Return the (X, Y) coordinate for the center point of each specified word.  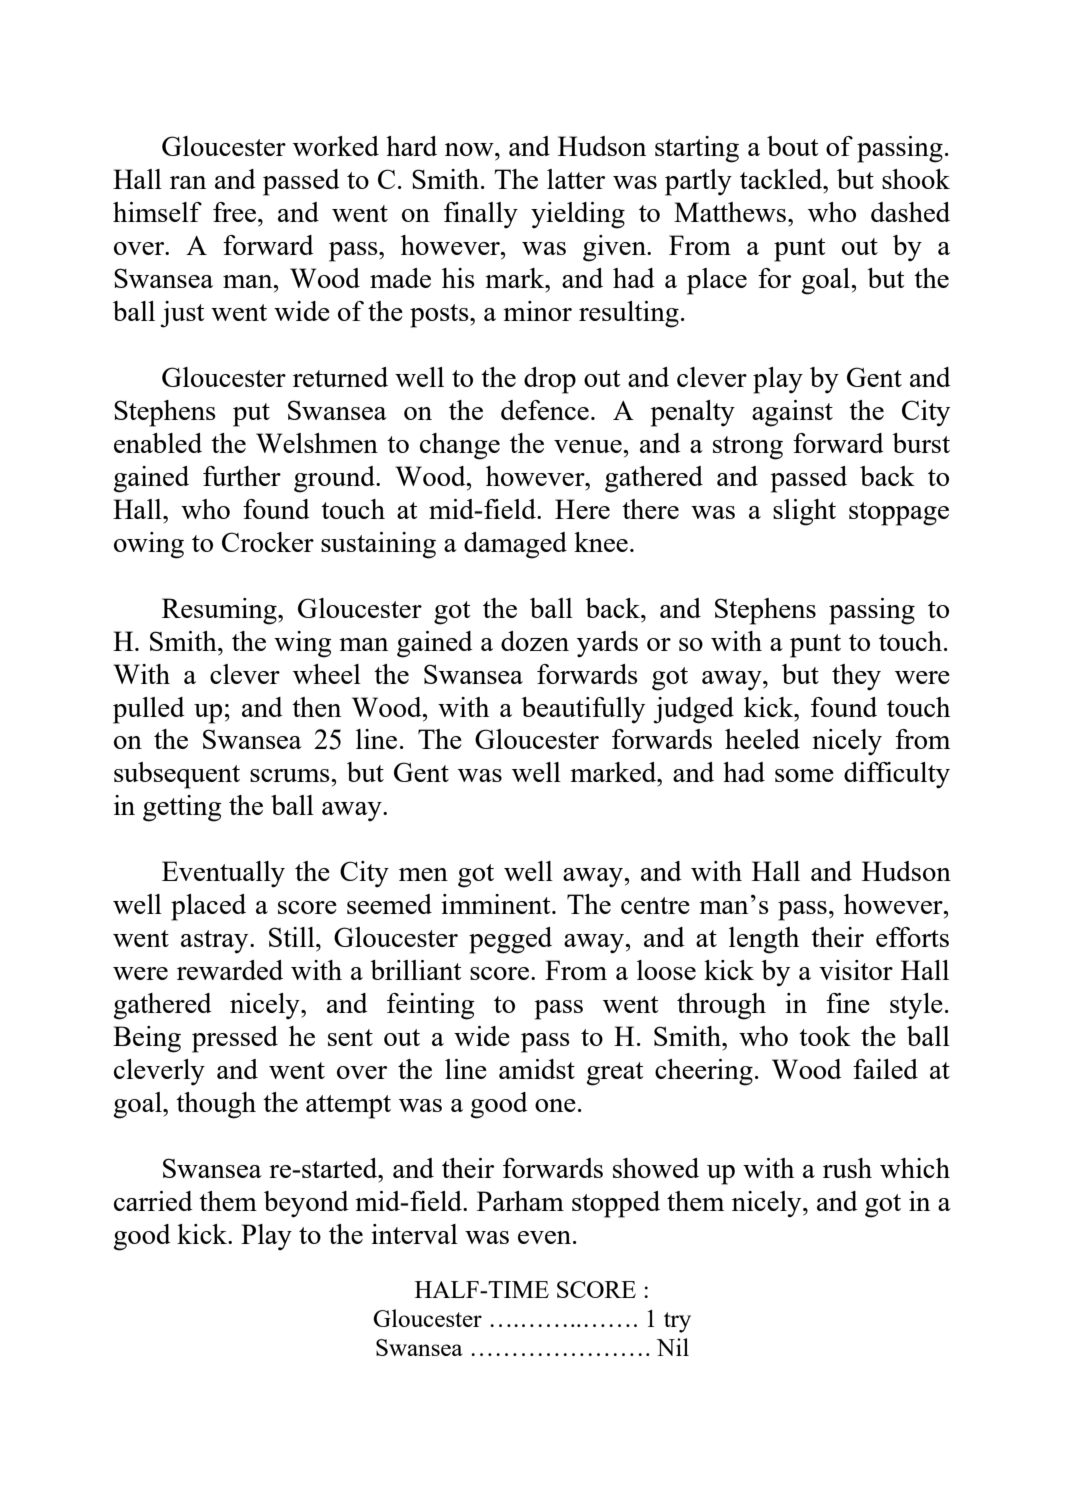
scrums (291, 775)
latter (576, 179)
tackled (782, 179)
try (677, 1322)
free (234, 212)
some (804, 775)
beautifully (583, 710)
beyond (306, 1204)
